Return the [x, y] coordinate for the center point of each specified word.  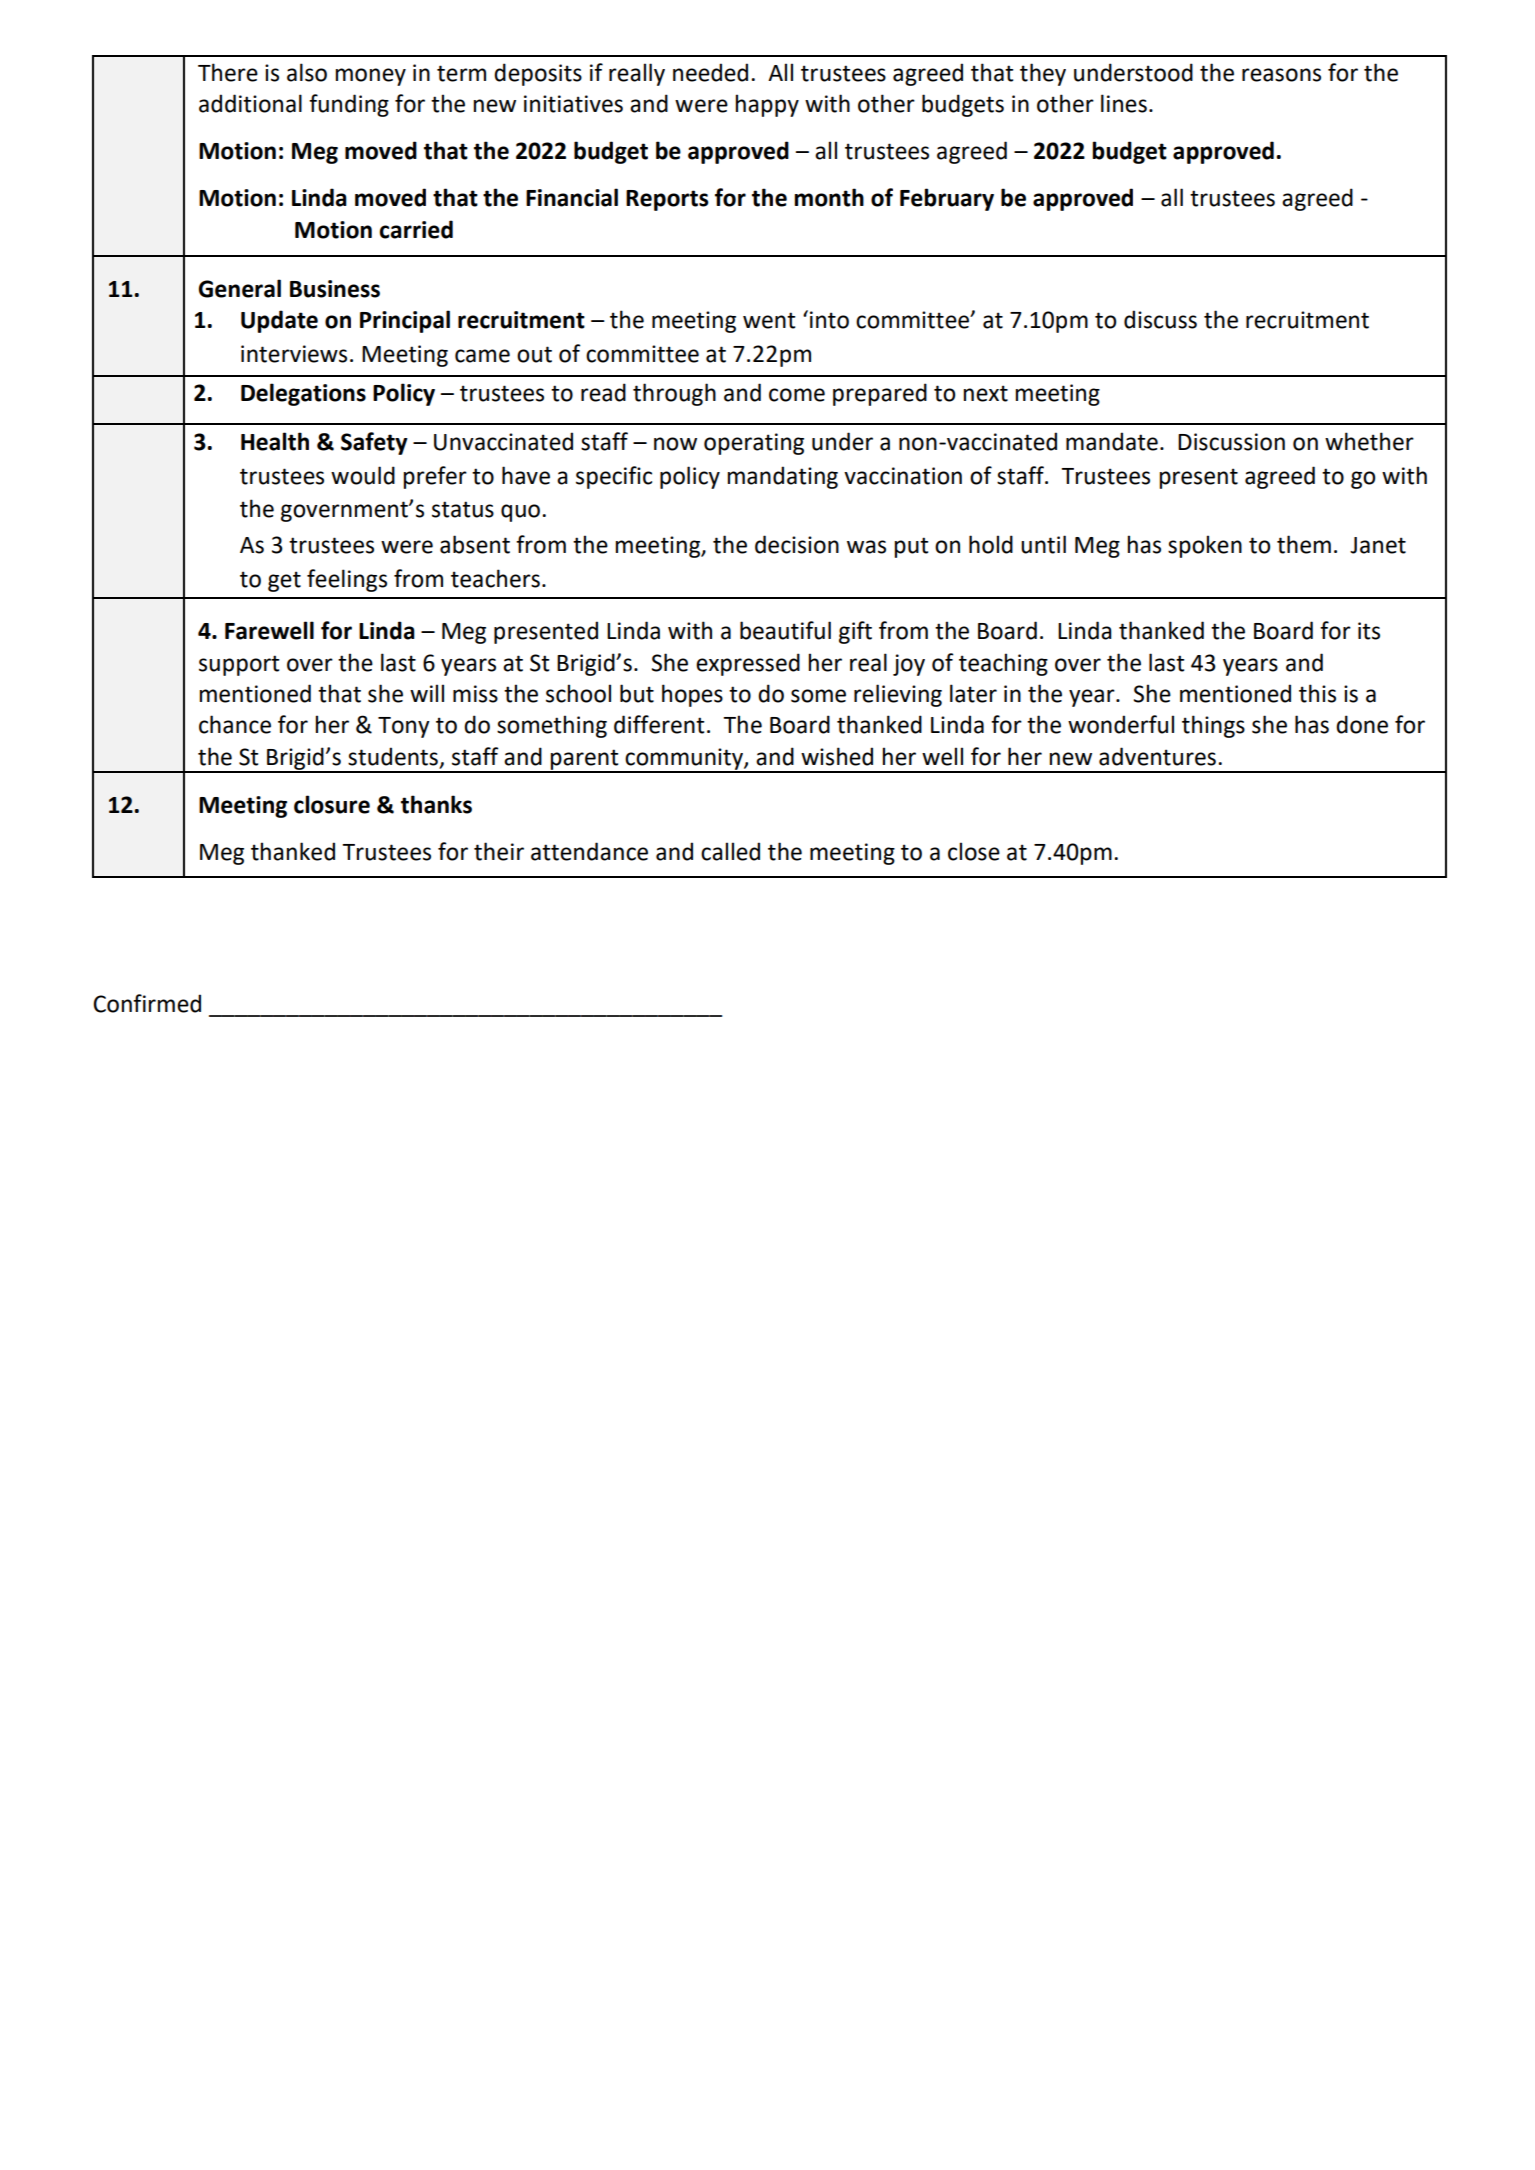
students [394, 757]
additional [250, 103]
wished [837, 756]
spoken [1205, 546]
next [985, 393]
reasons [1281, 75]
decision [797, 544]
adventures [1157, 756]
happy [767, 105]
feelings [347, 580]
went [769, 320]
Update [279, 321]
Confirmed [147, 1003]
